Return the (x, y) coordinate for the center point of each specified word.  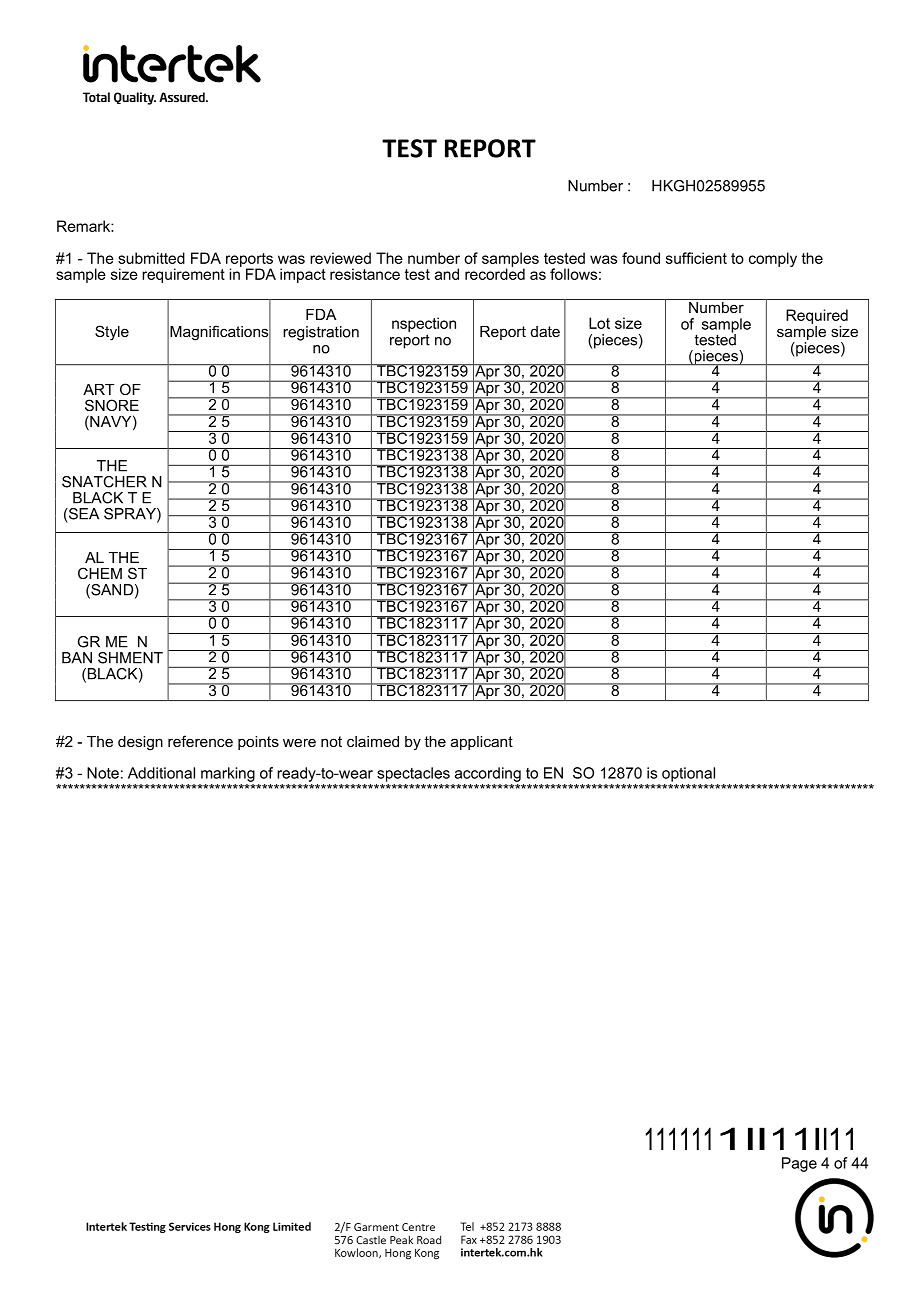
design (140, 743)
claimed (373, 741)
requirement (183, 275)
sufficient (696, 258)
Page (799, 1164)
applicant (482, 743)
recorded (495, 273)
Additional (161, 773)
